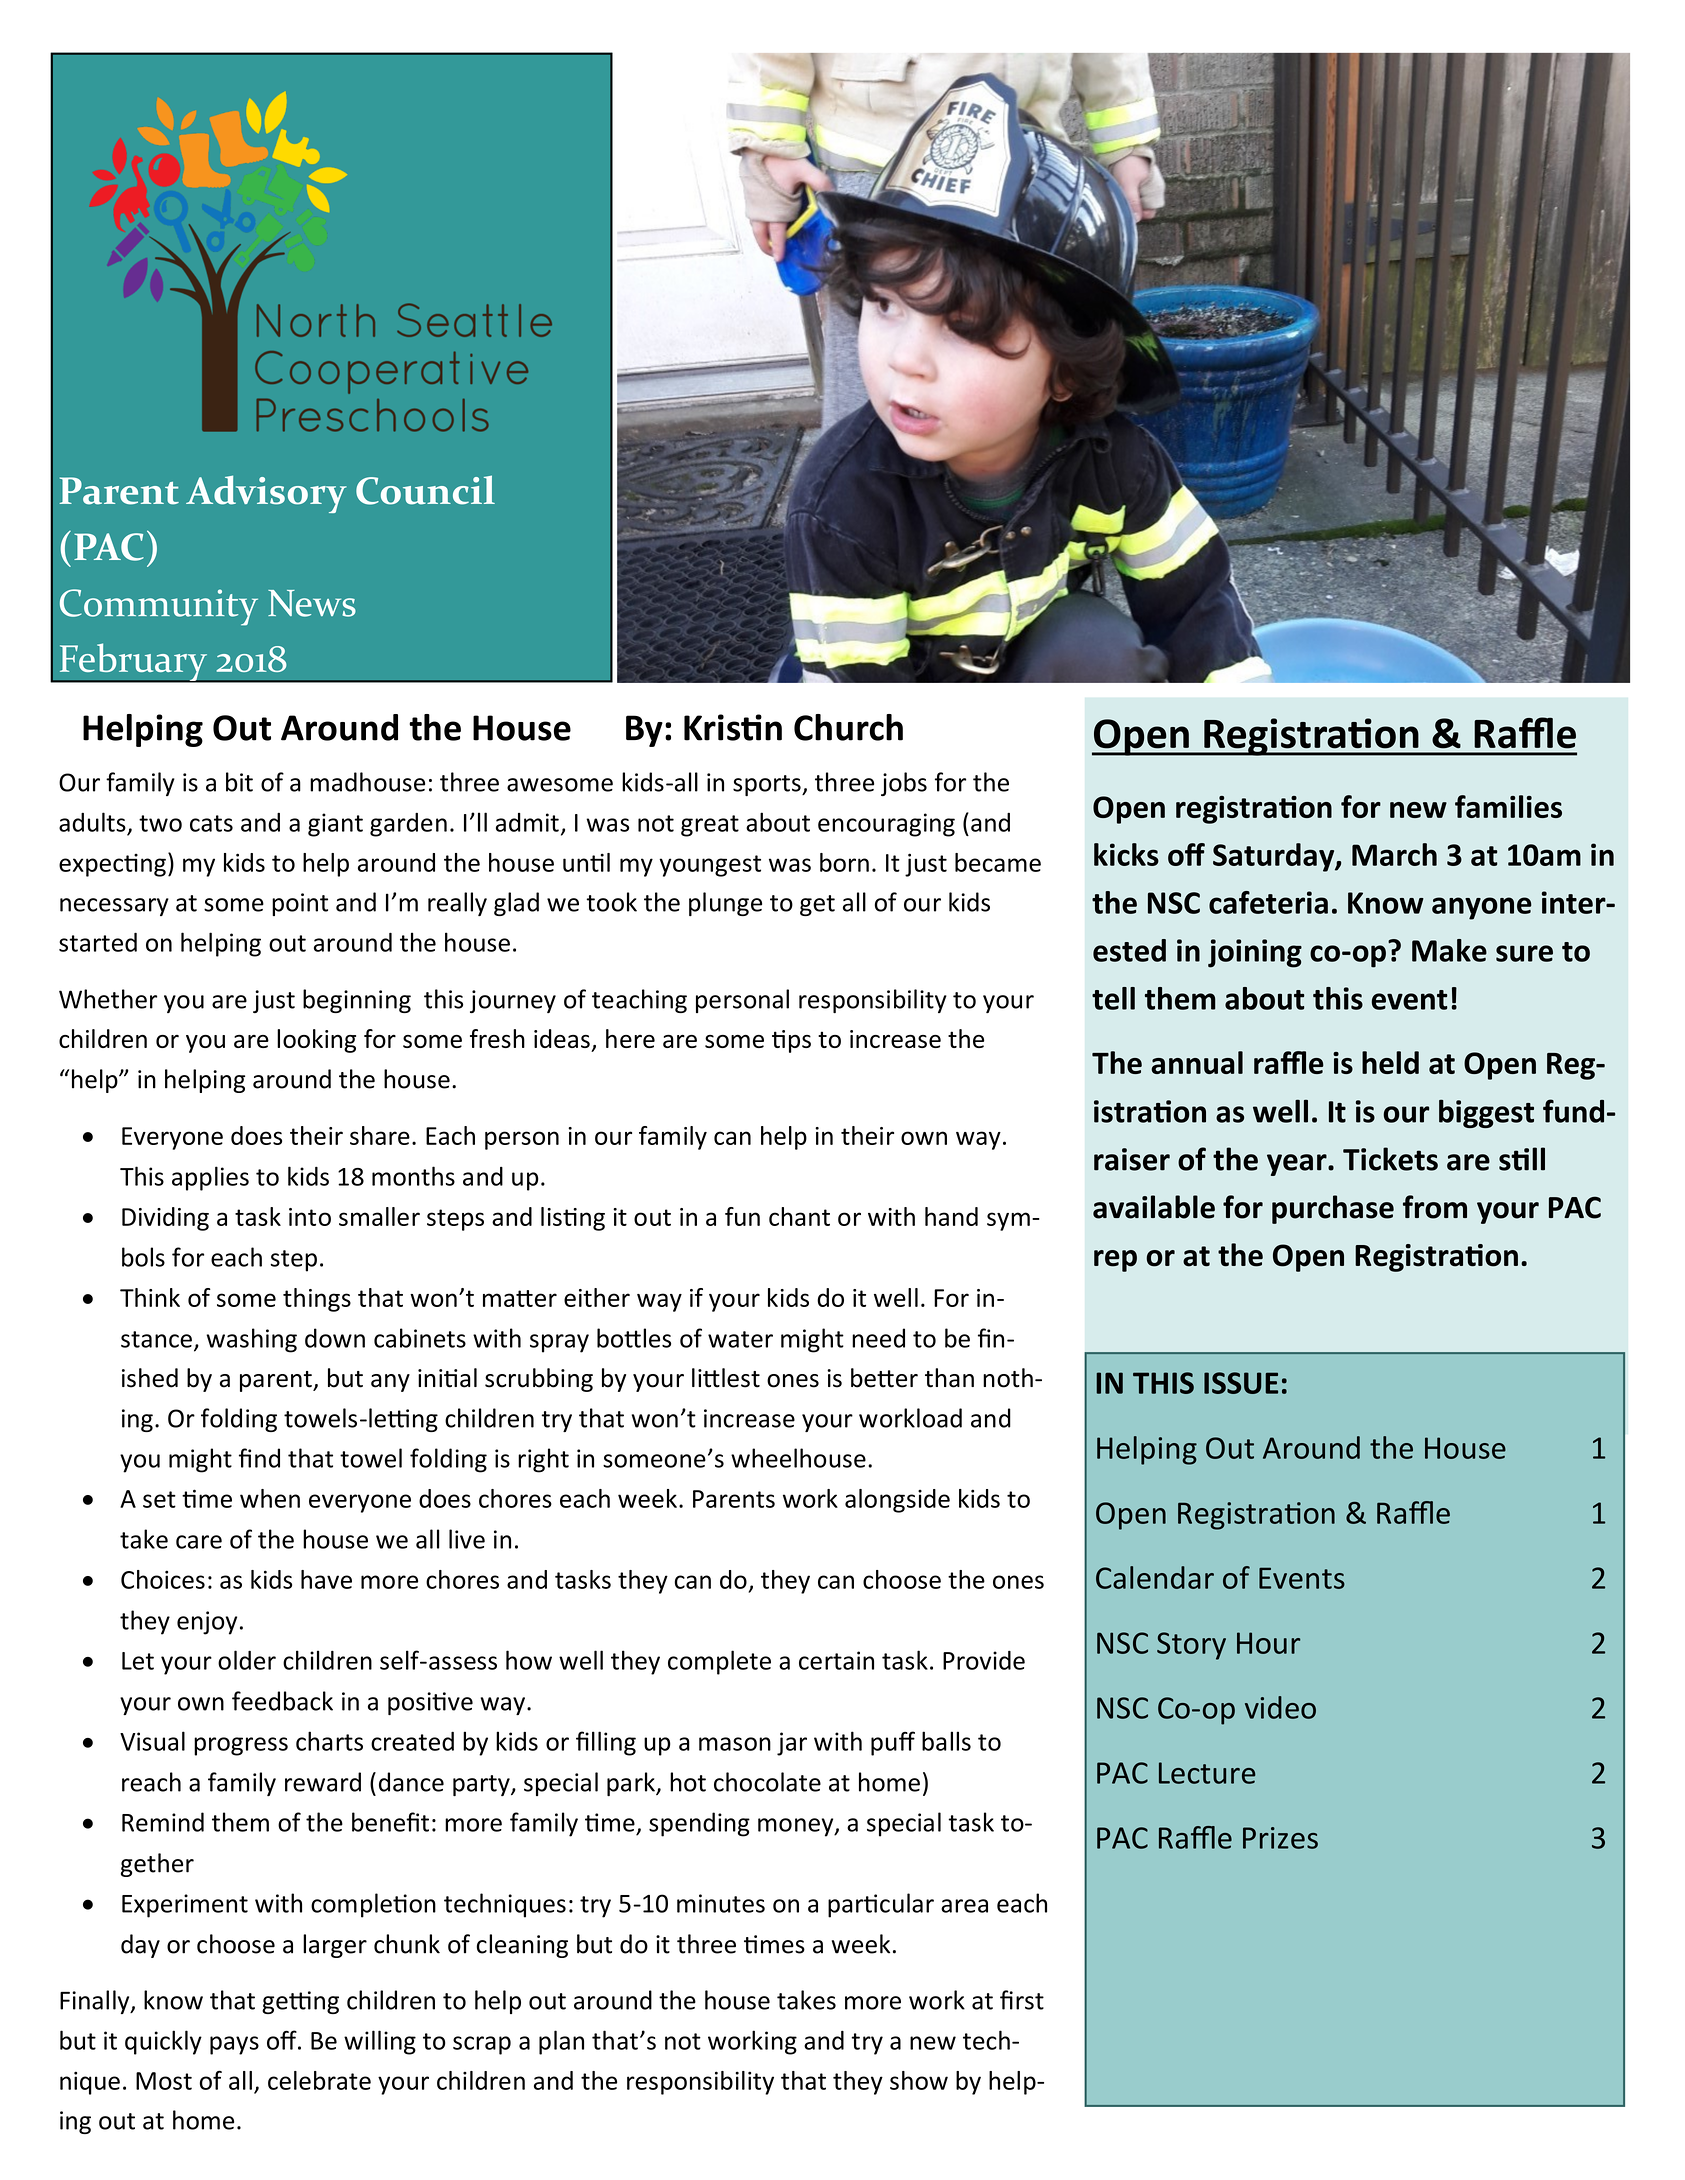 Image resolution: width=1685 pixels, height=2180 pixels. I want to click on show, so click(919, 2080).
